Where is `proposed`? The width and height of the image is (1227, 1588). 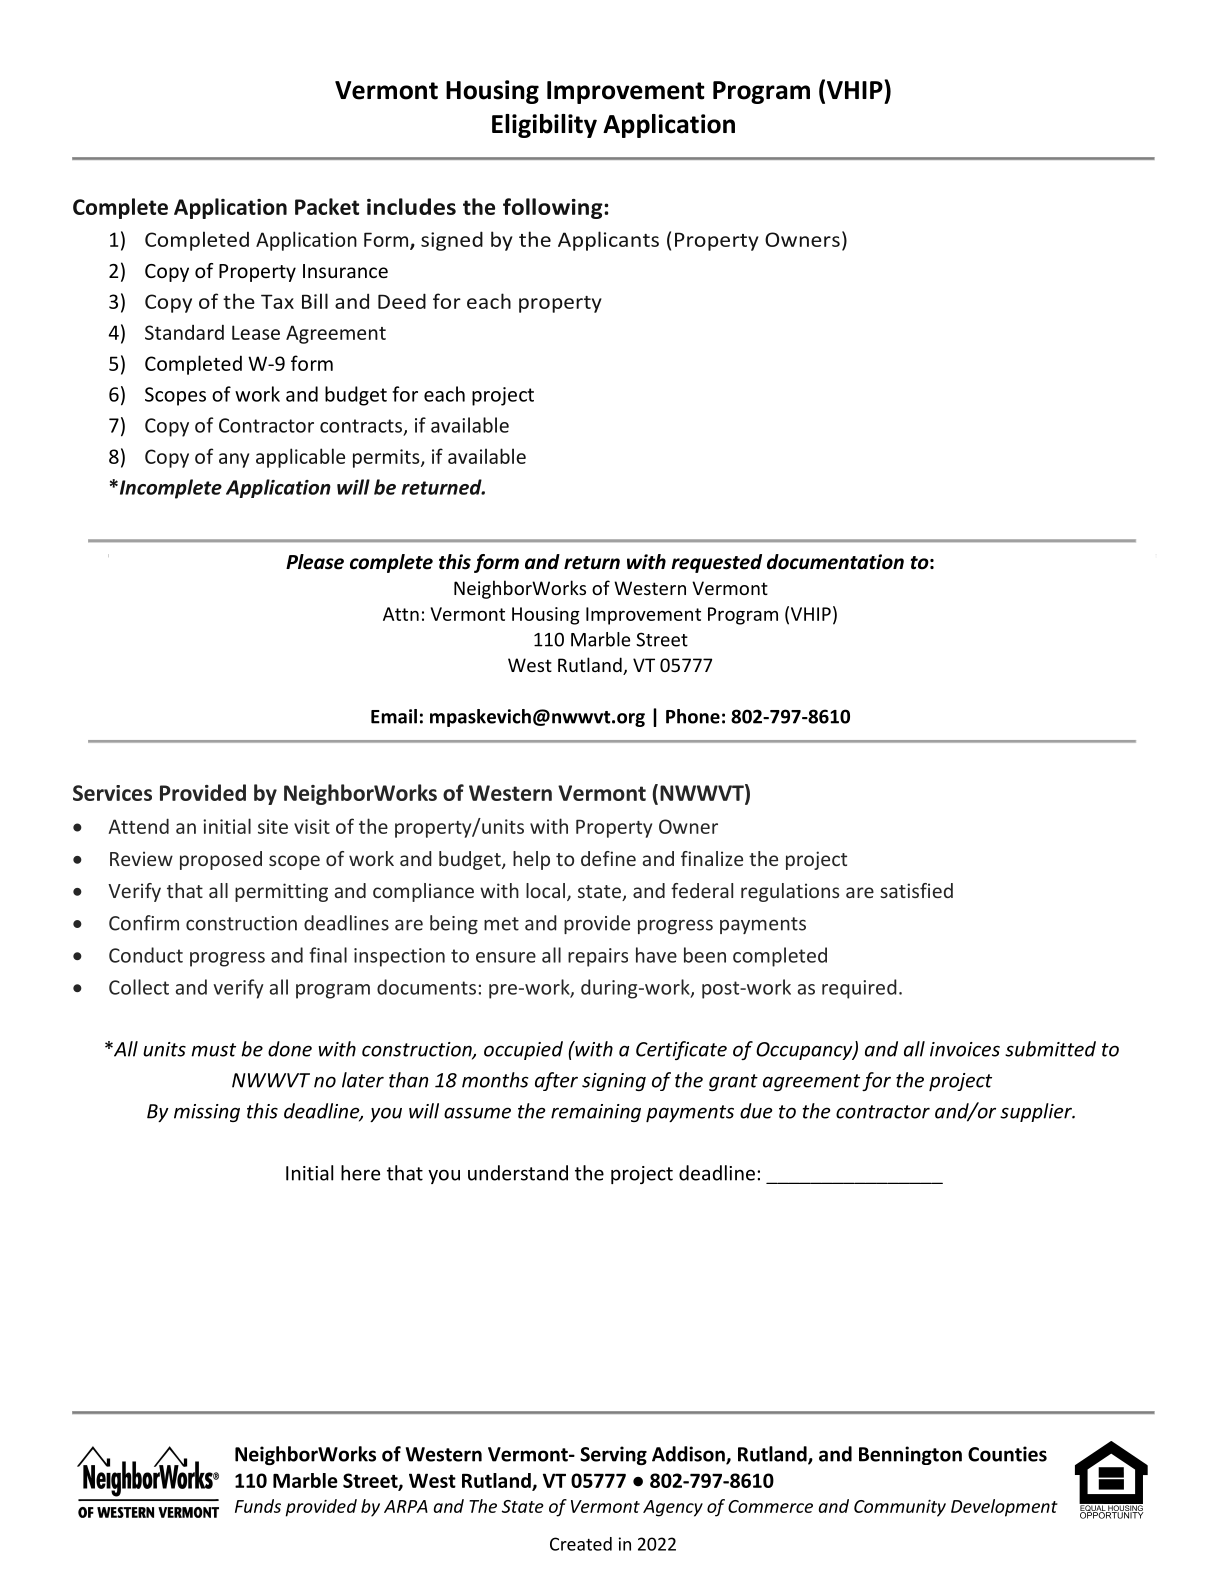
proposed is located at coordinates (221, 860).
